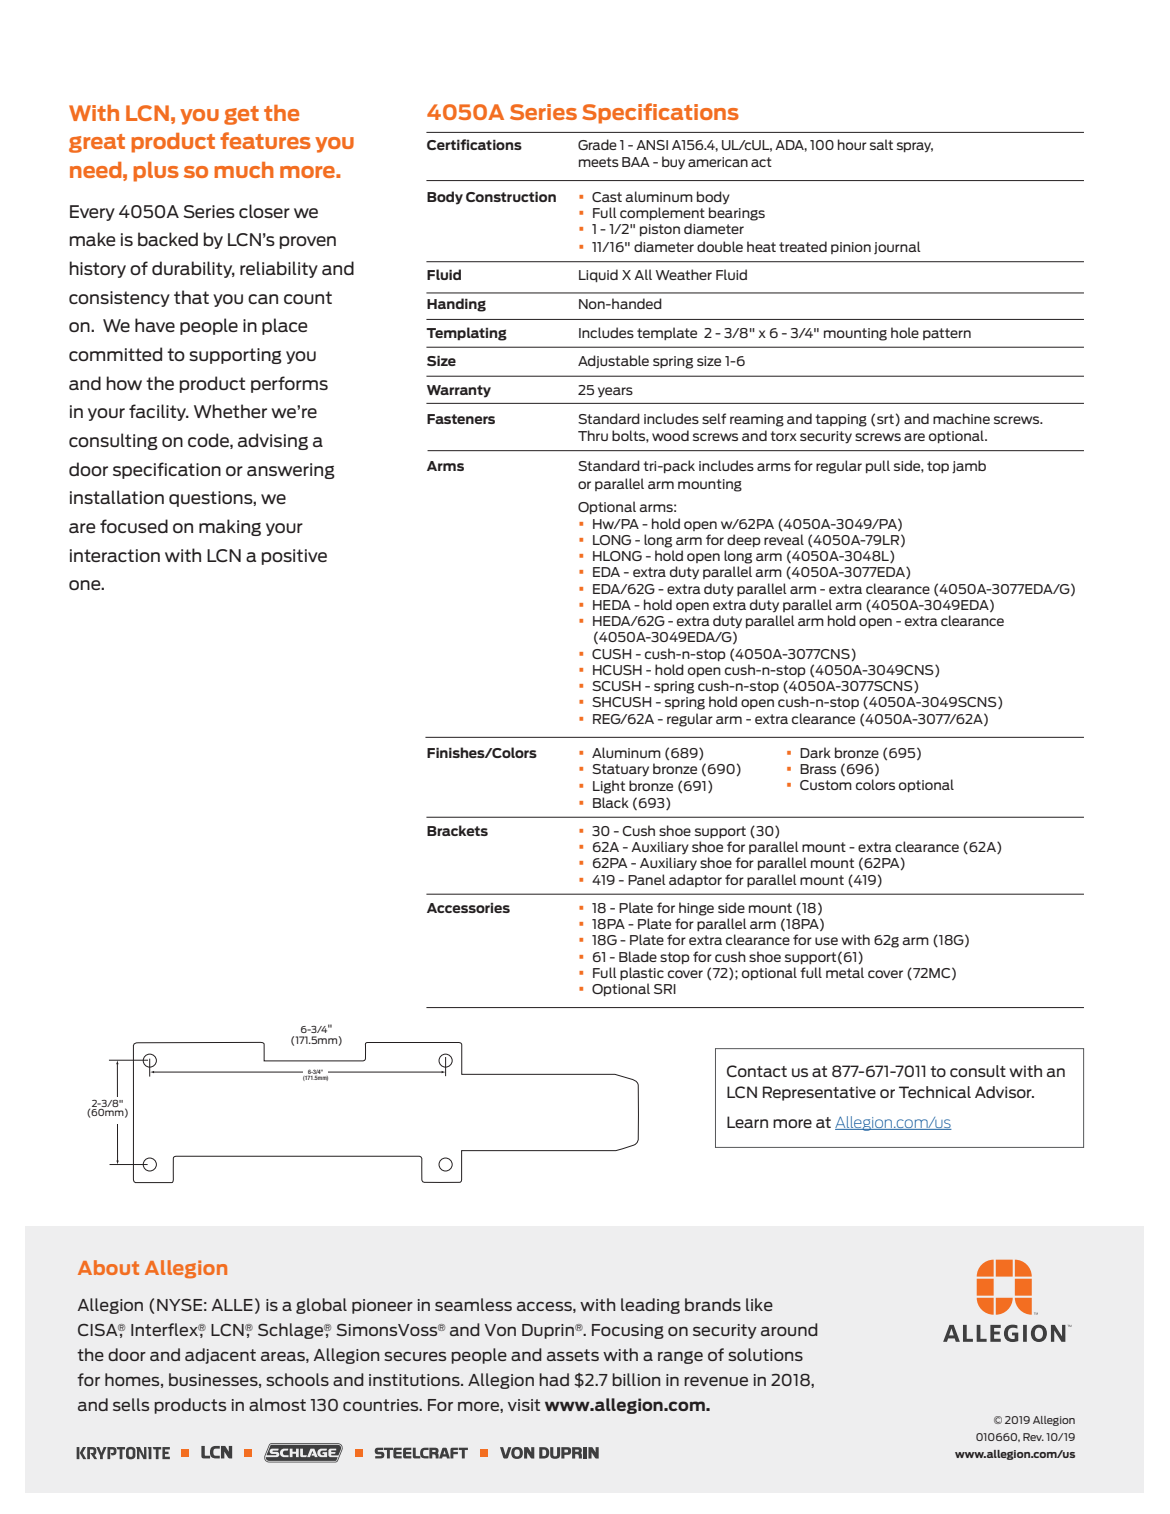  I want to click on Technical, so click(935, 1092).
